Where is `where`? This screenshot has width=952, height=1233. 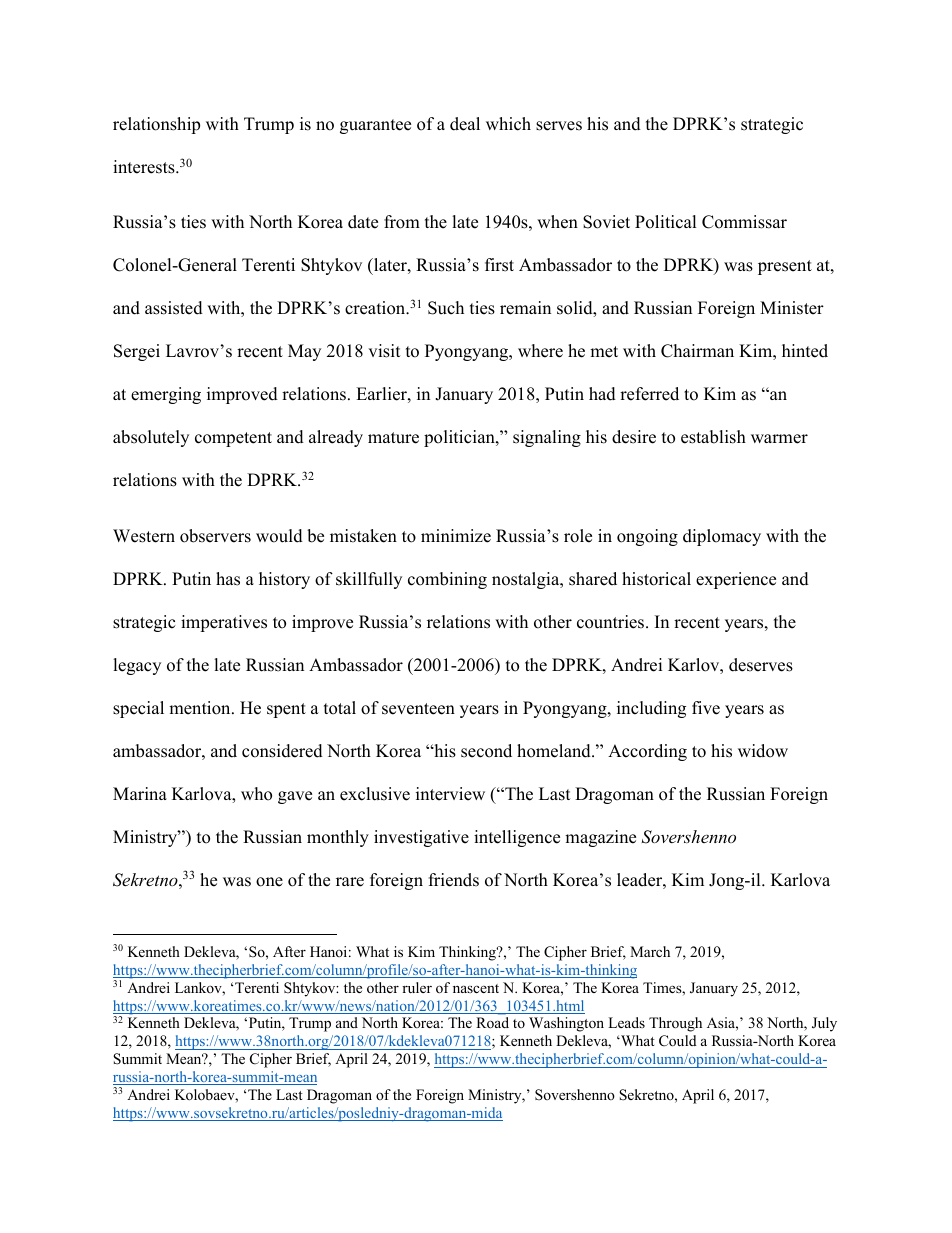 where is located at coordinates (540, 351).
